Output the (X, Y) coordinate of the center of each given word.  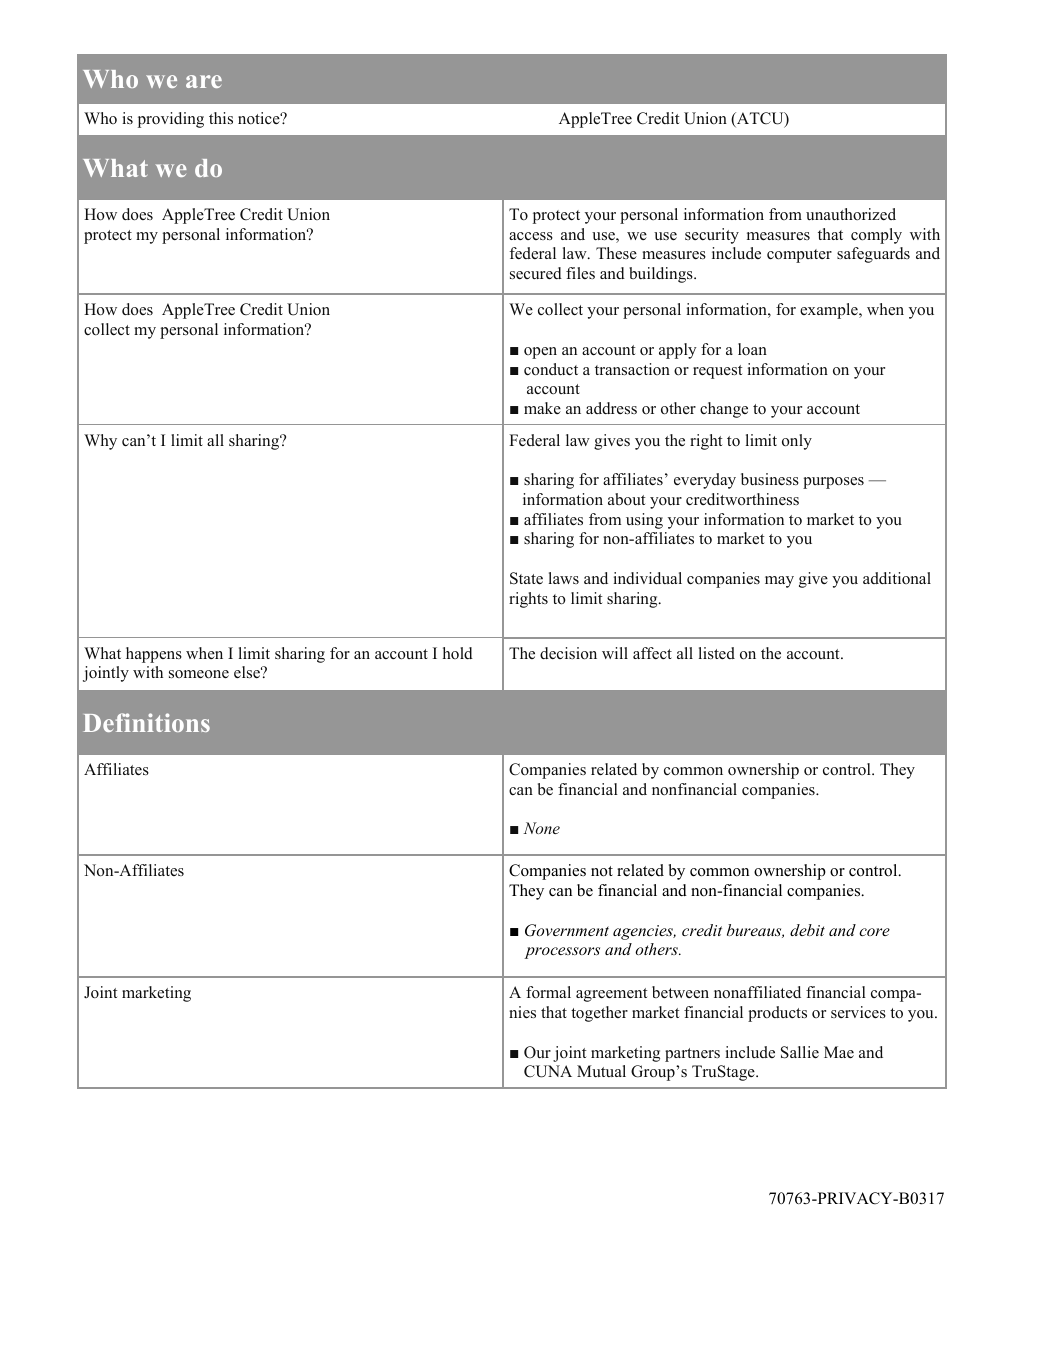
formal (548, 992)
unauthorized (851, 214)
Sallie (800, 1052)
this (221, 118)
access (531, 236)
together (599, 1014)
